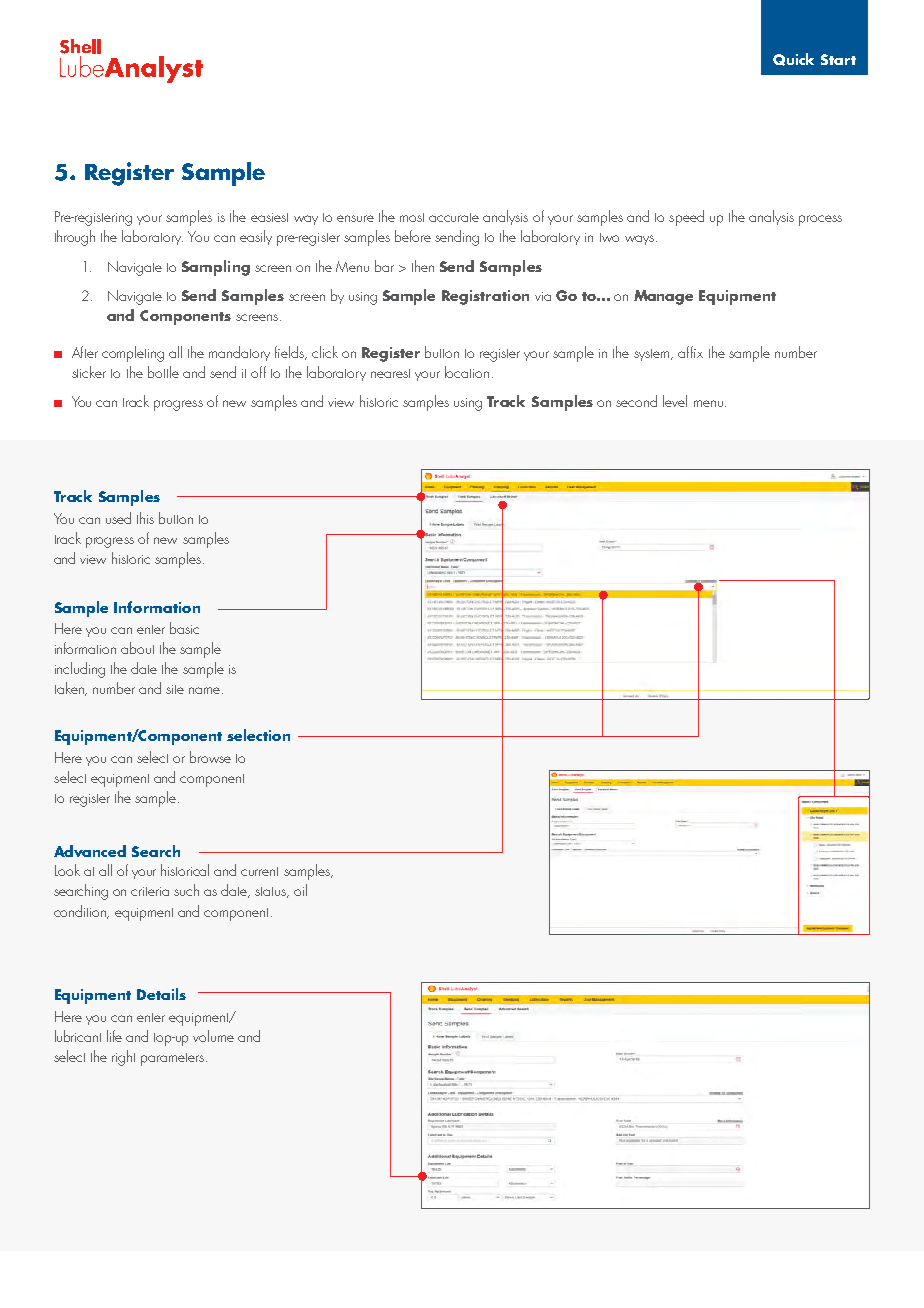 The image size is (924, 1308). Describe the element at coordinates (300, 890) in the screenshot. I see `oil` at that location.
